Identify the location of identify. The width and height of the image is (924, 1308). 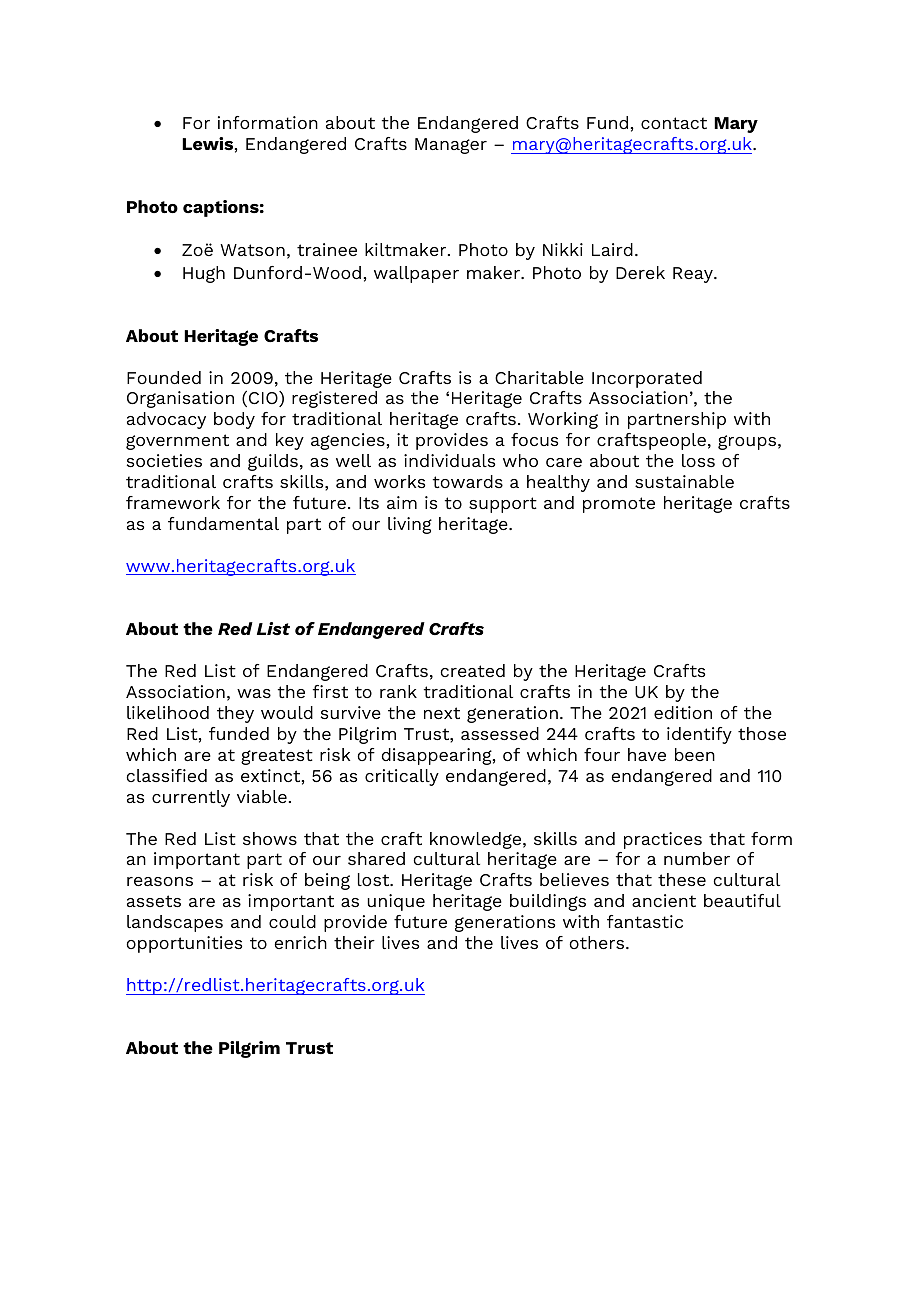
(699, 735).
